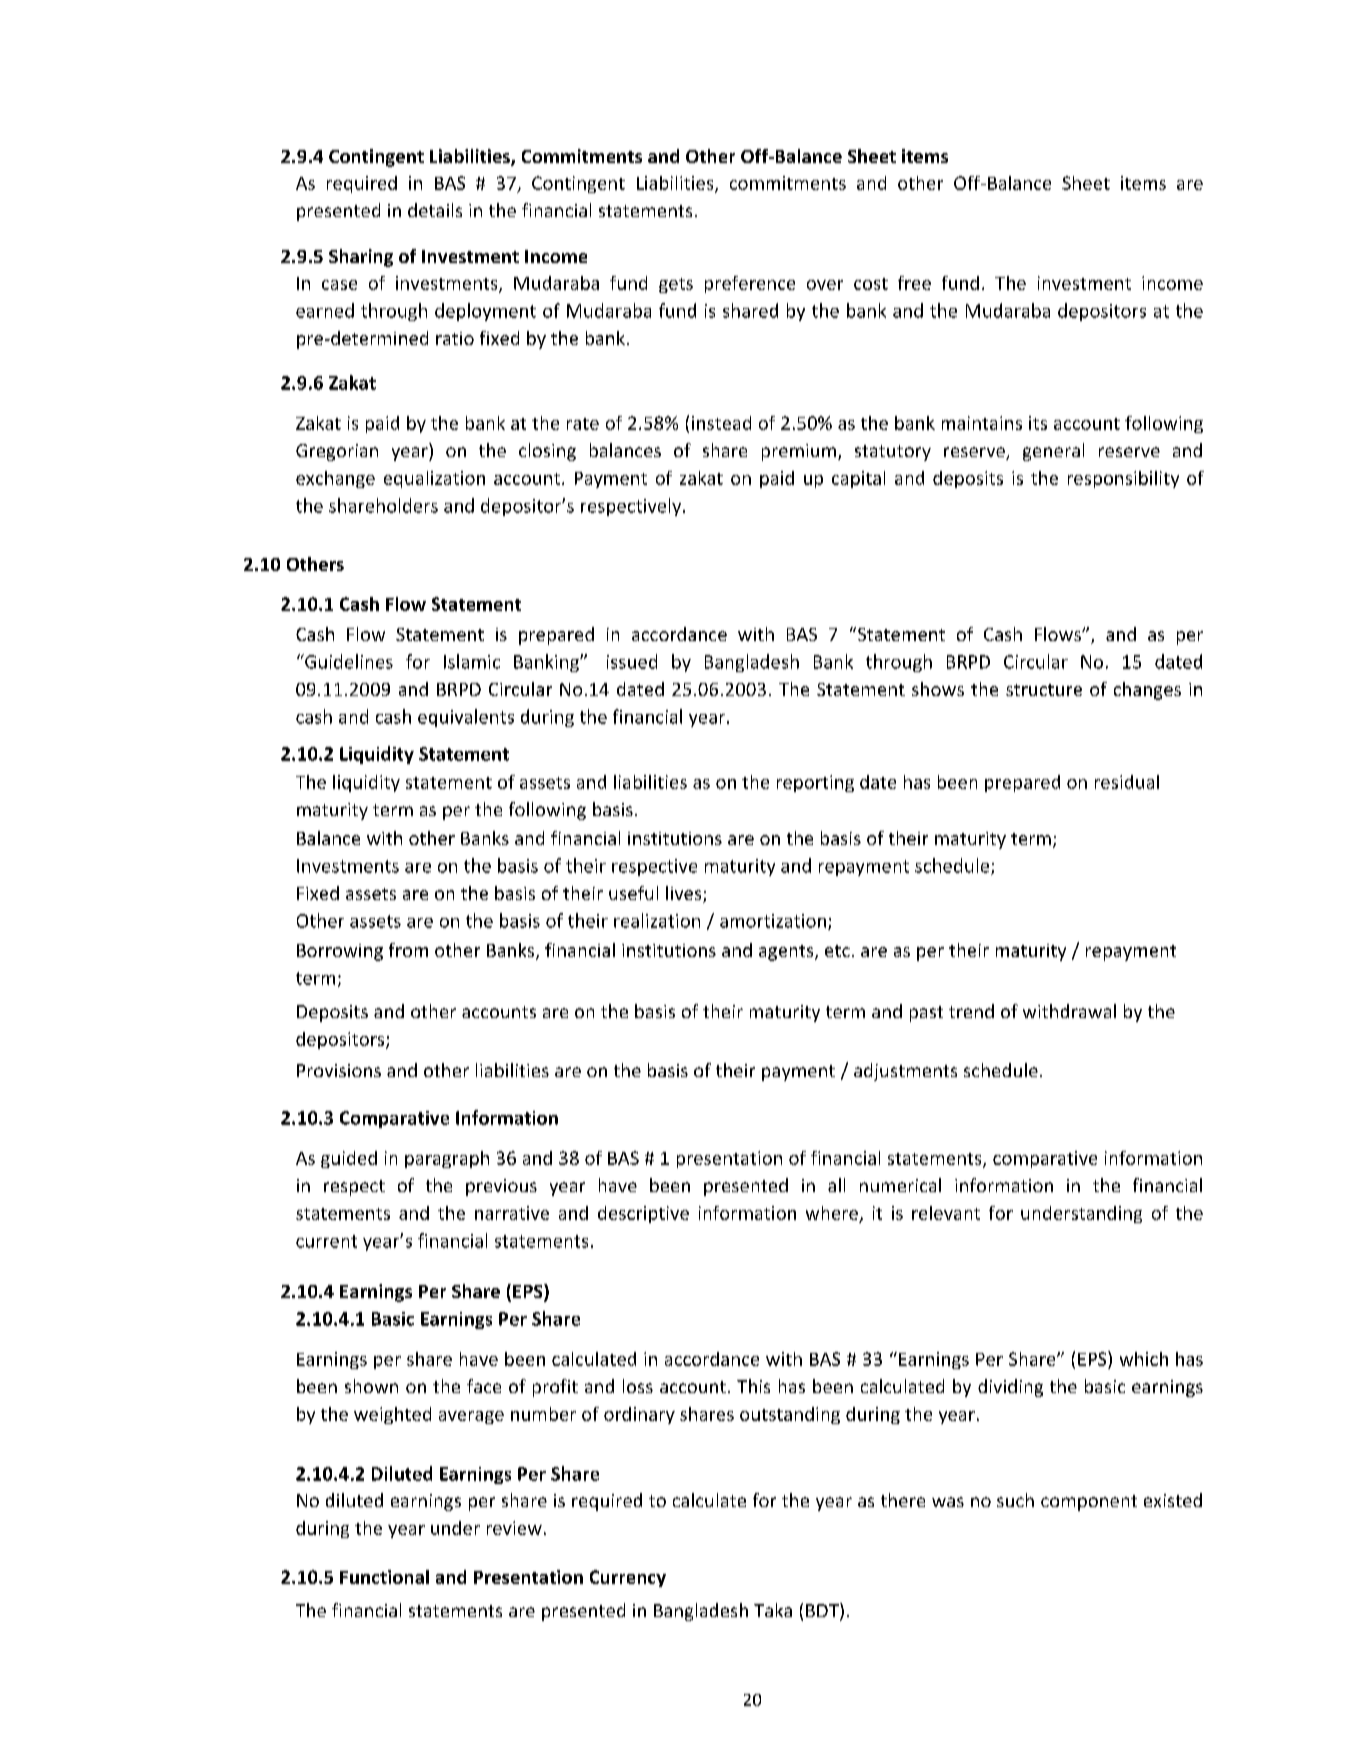 This page has width=1362, height=1763. I want to click on agents, so click(787, 953).
